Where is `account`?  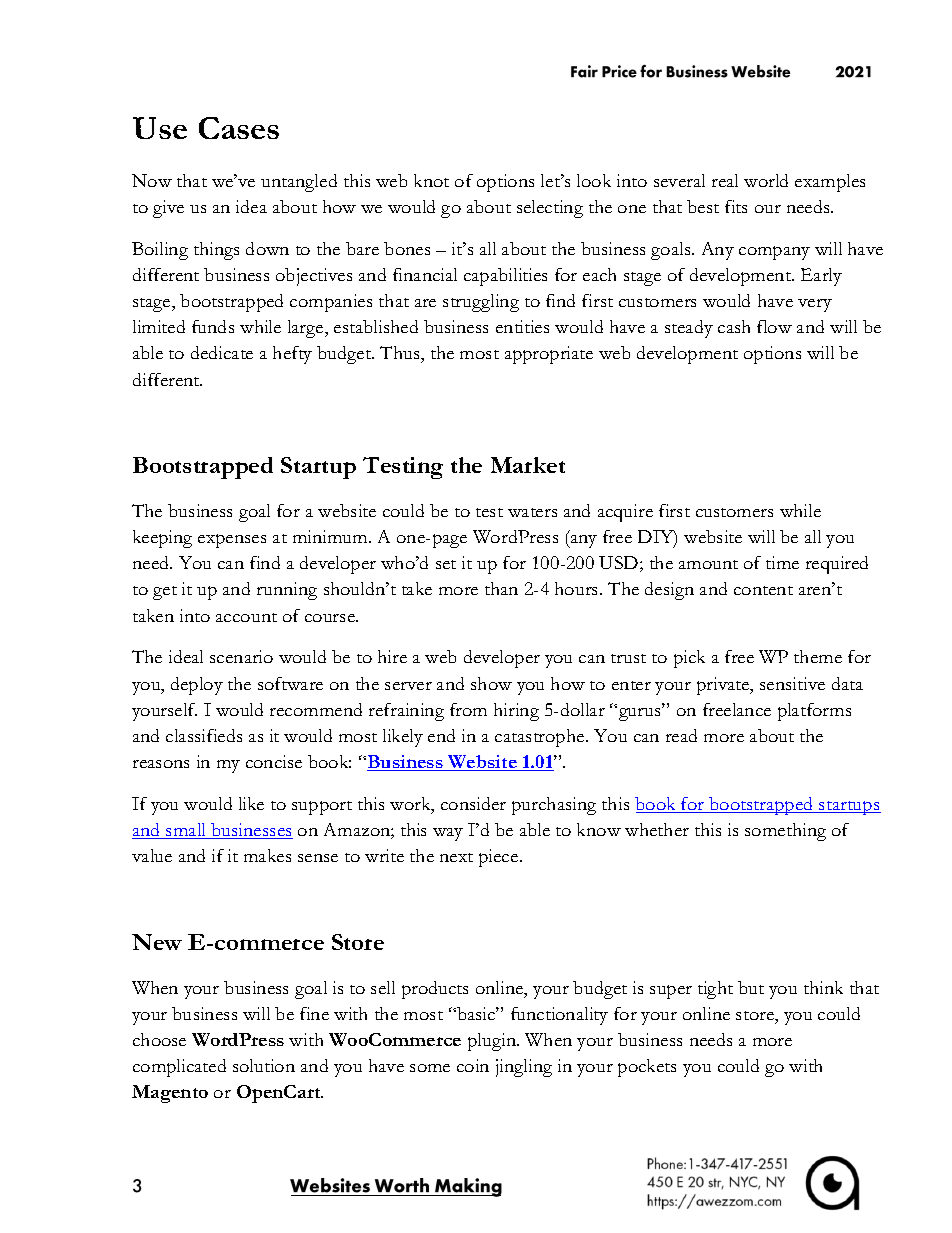
account is located at coordinates (246, 617).
